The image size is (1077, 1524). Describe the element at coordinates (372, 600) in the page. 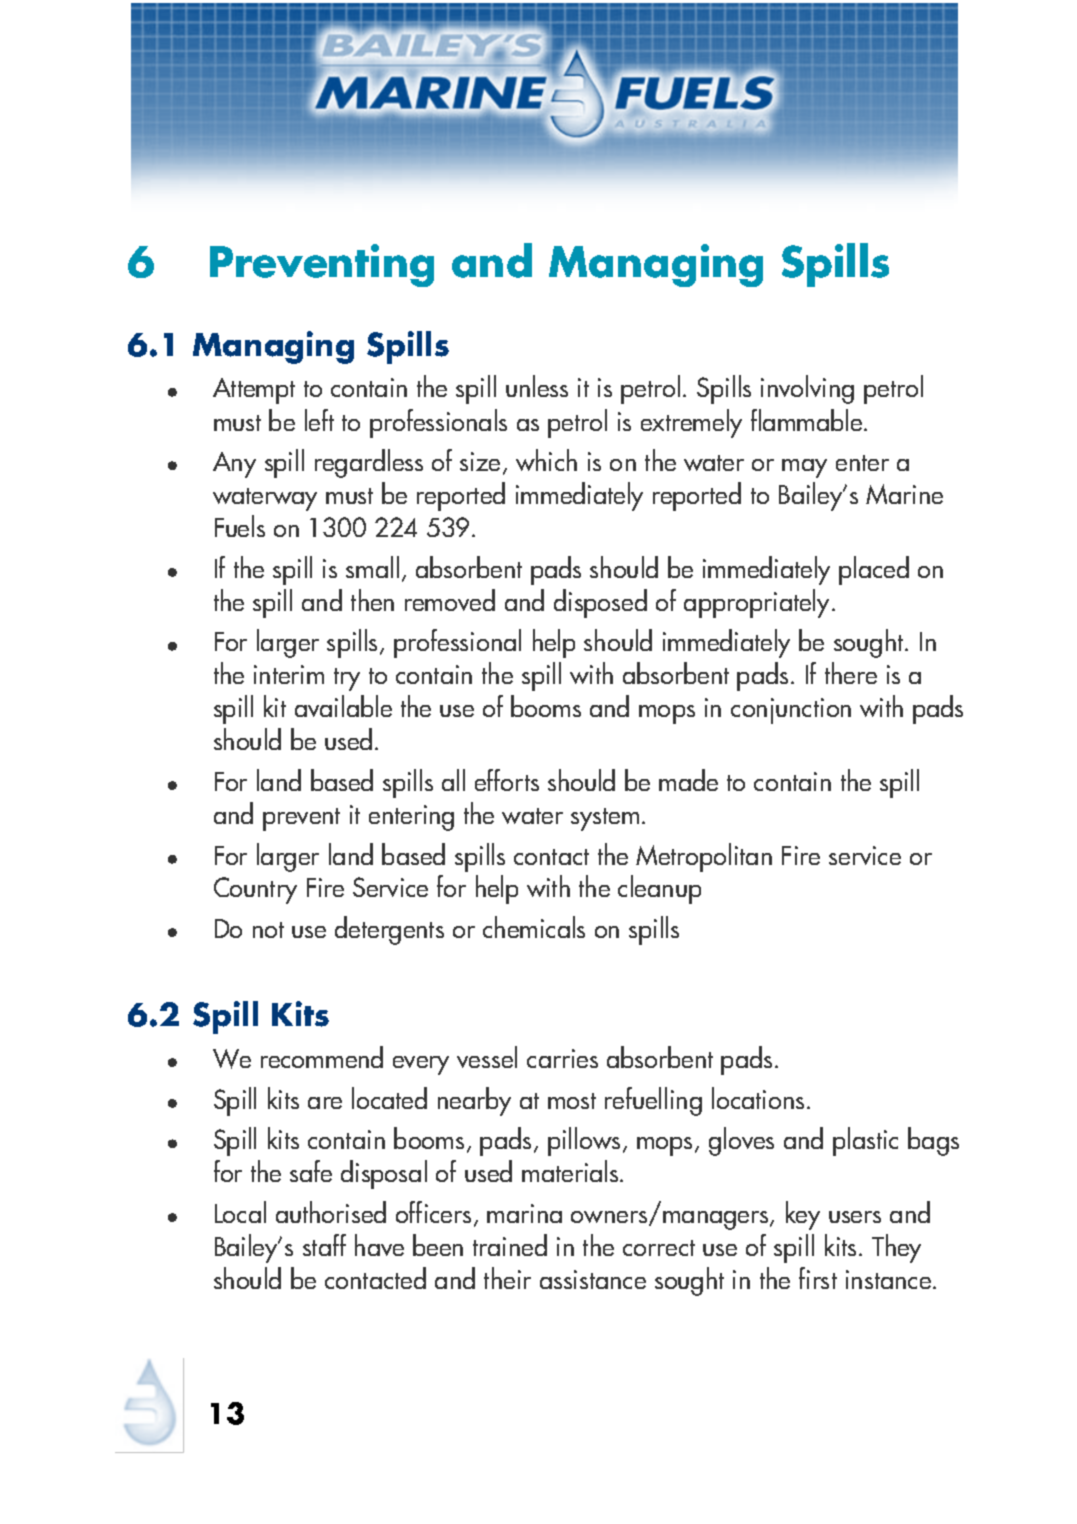

I see `then` at that location.
